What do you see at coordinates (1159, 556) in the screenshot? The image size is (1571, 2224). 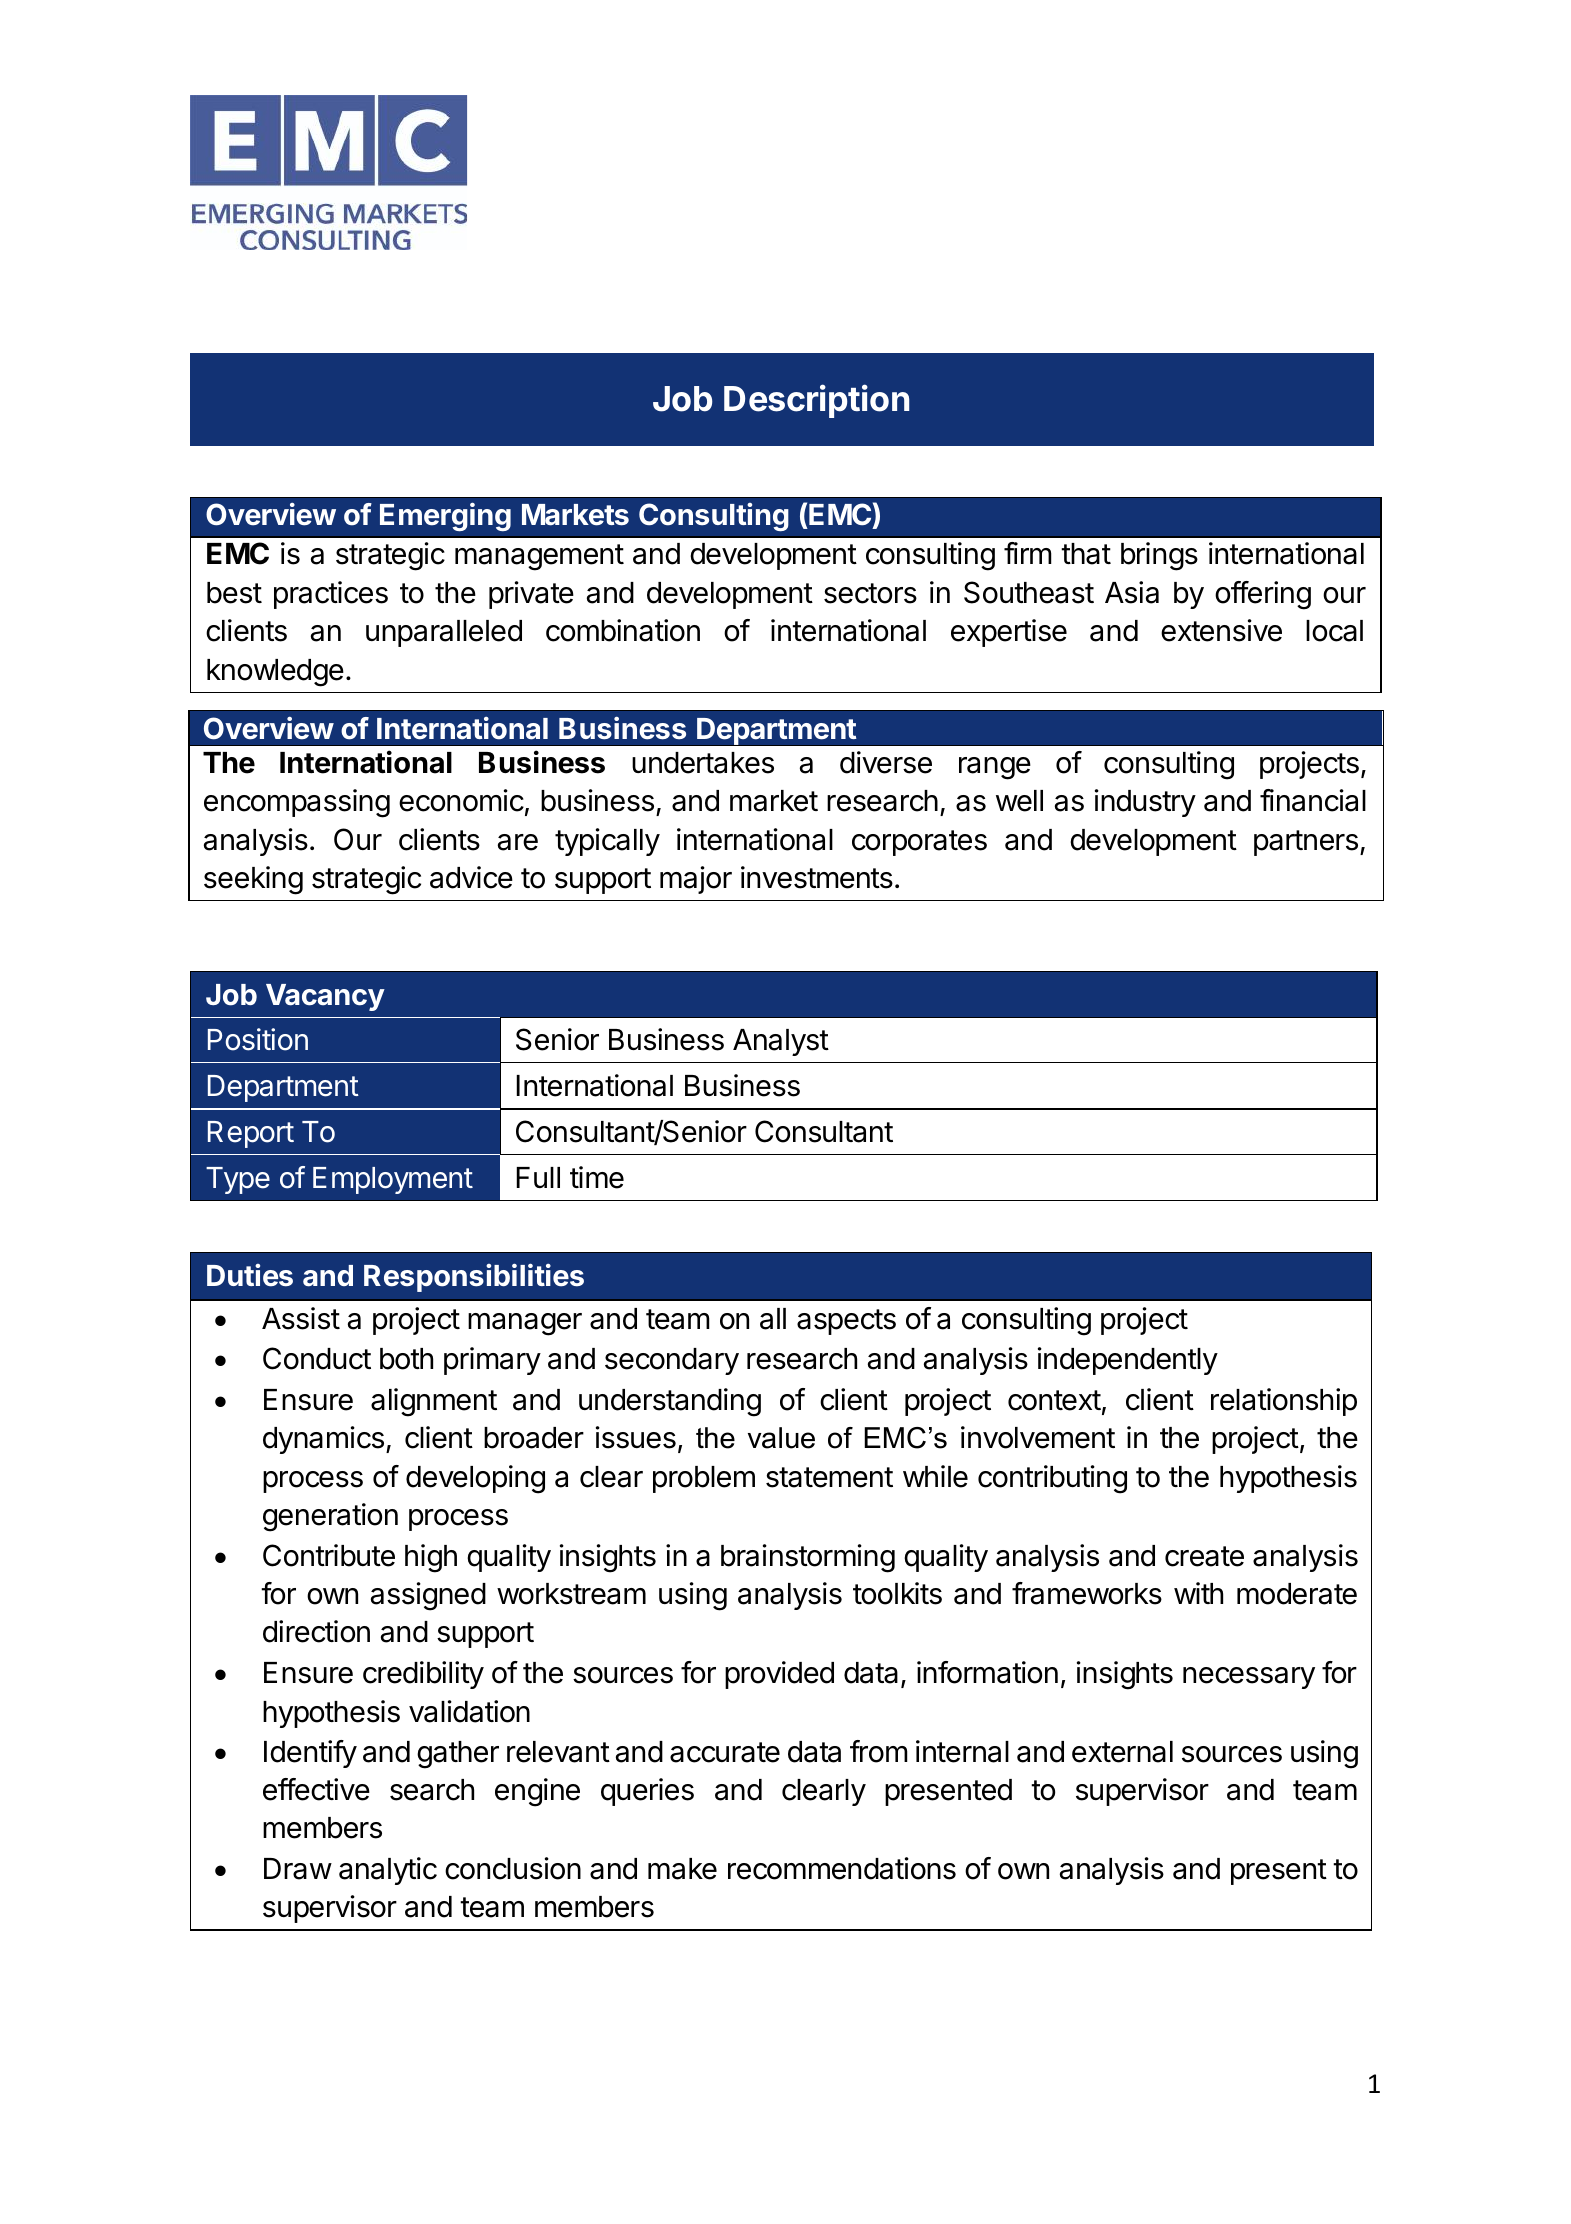 I see `brings` at bounding box center [1159, 556].
